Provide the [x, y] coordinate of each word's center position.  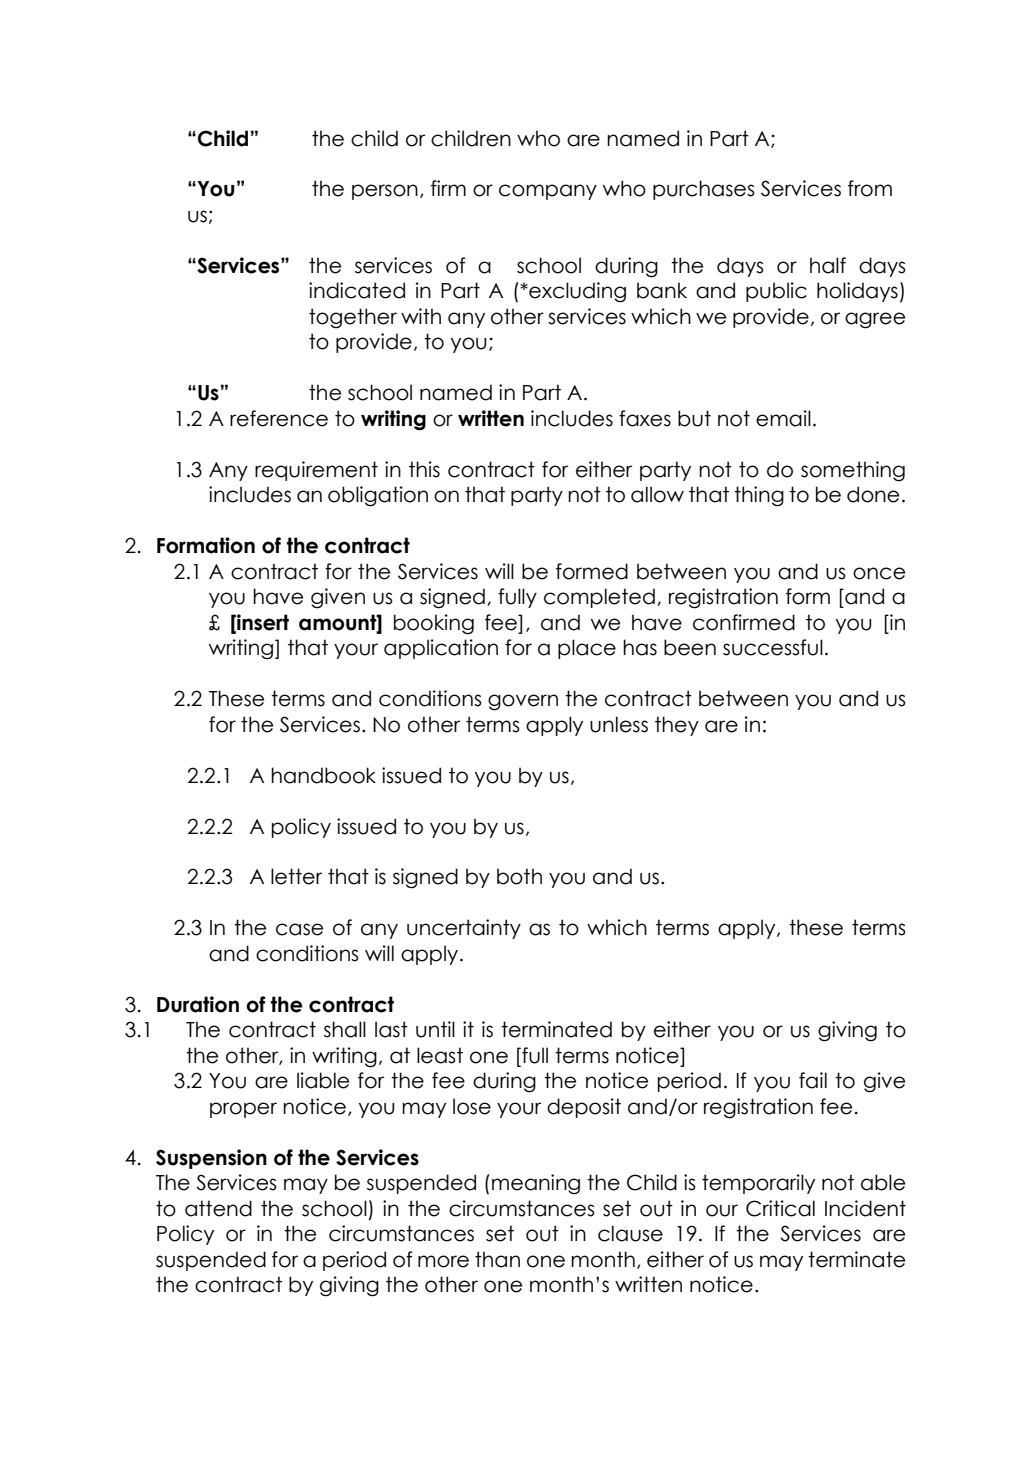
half [828, 265]
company [548, 192]
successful [773, 647]
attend [218, 1208]
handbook [323, 775]
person [385, 192]
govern [523, 702]
